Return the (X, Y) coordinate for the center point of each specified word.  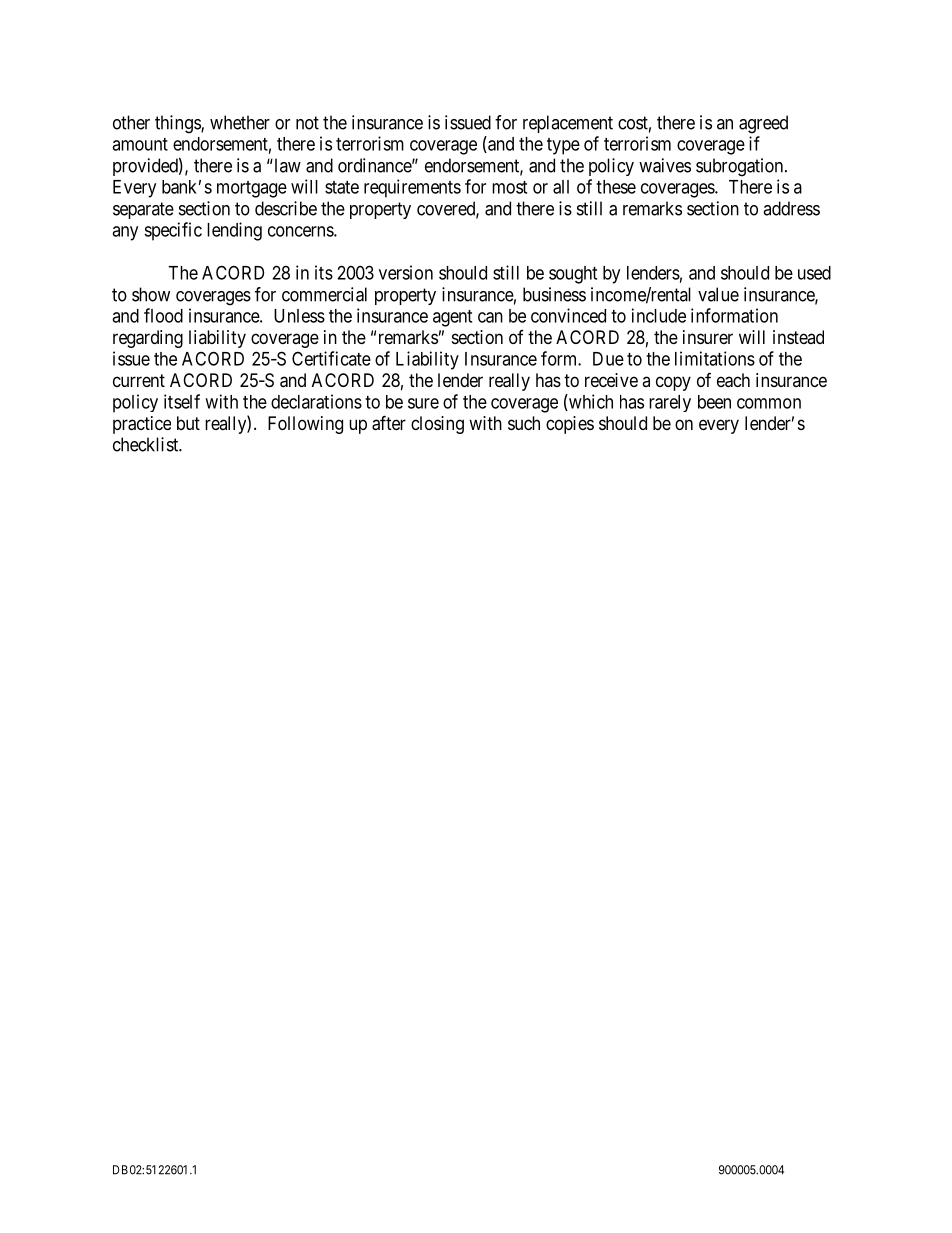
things (178, 124)
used (814, 273)
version (406, 272)
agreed (763, 124)
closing (437, 425)
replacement (568, 124)
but (188, 423)
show (151, 294)
